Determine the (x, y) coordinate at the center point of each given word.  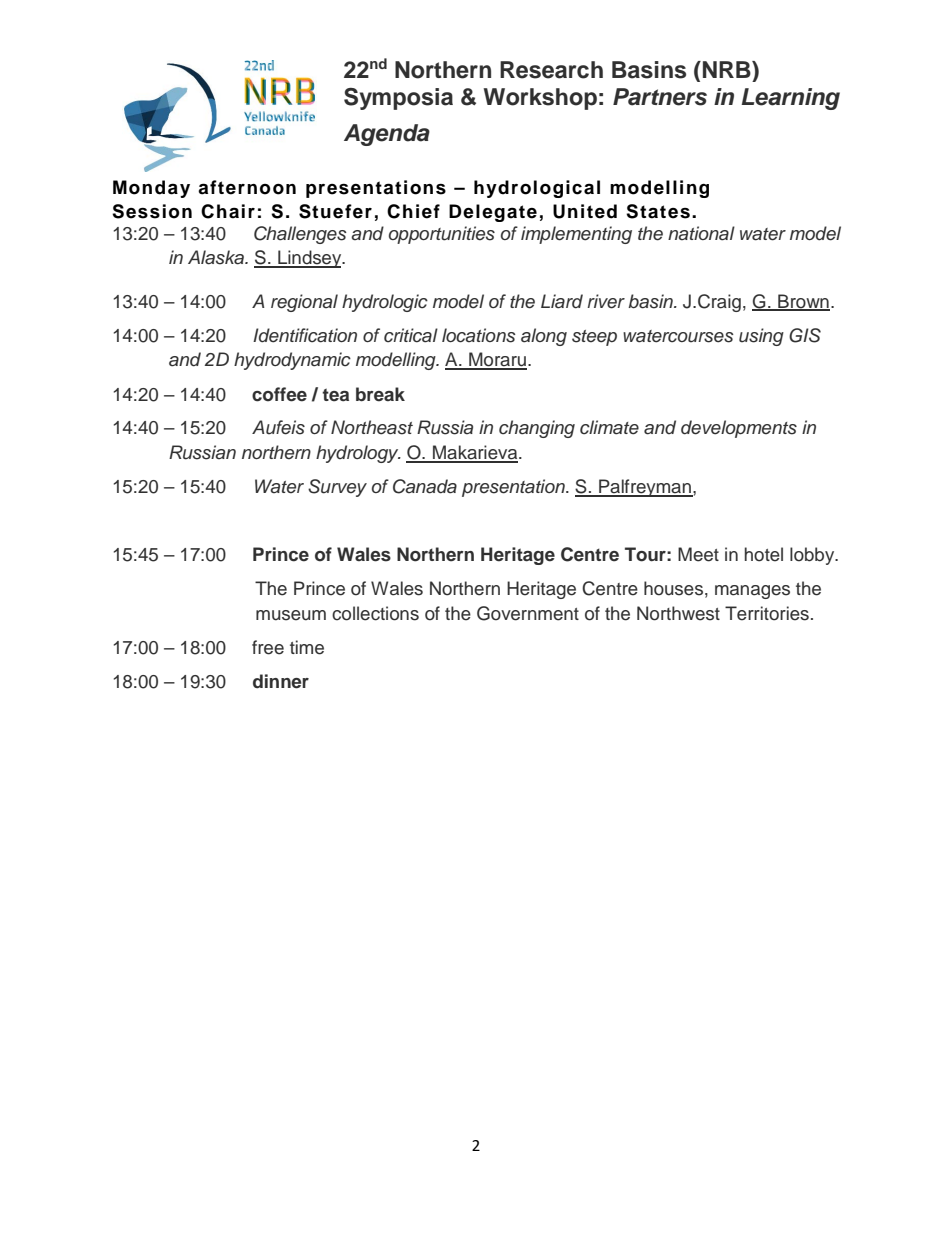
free (268, 647)
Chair (228, 211)
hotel (764, 554)
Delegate (493, 213)
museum (291, 615)
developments (739, 429)
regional (304, 303)
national (701, 233)
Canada (425, 486)
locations (479, 335)
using (761, 337)
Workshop (540, 99)
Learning (790, 99)
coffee (279, 394)
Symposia (398, 99)
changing (537, 429)
